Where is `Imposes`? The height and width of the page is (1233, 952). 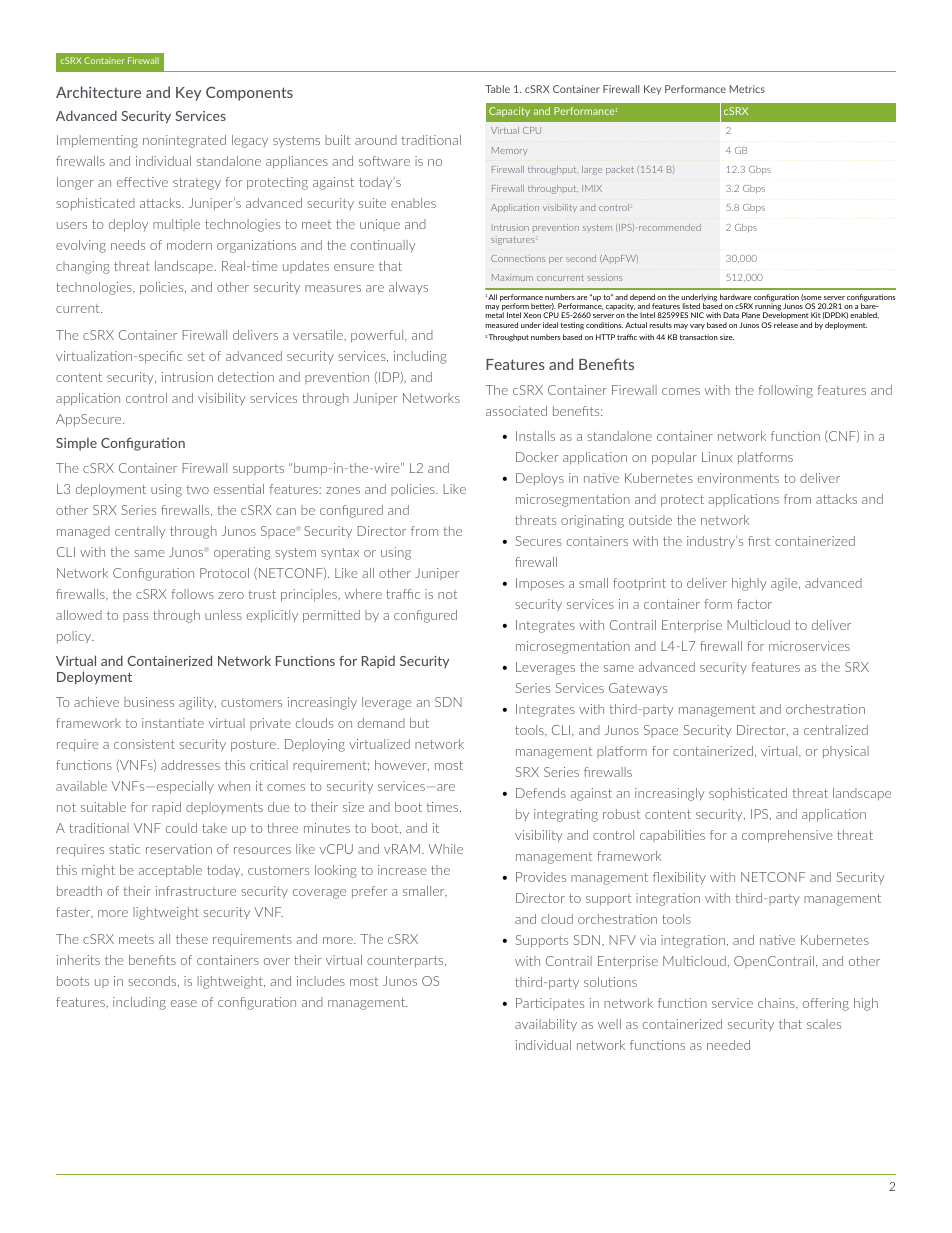
Imposes is located at coordinates (540, 584).
